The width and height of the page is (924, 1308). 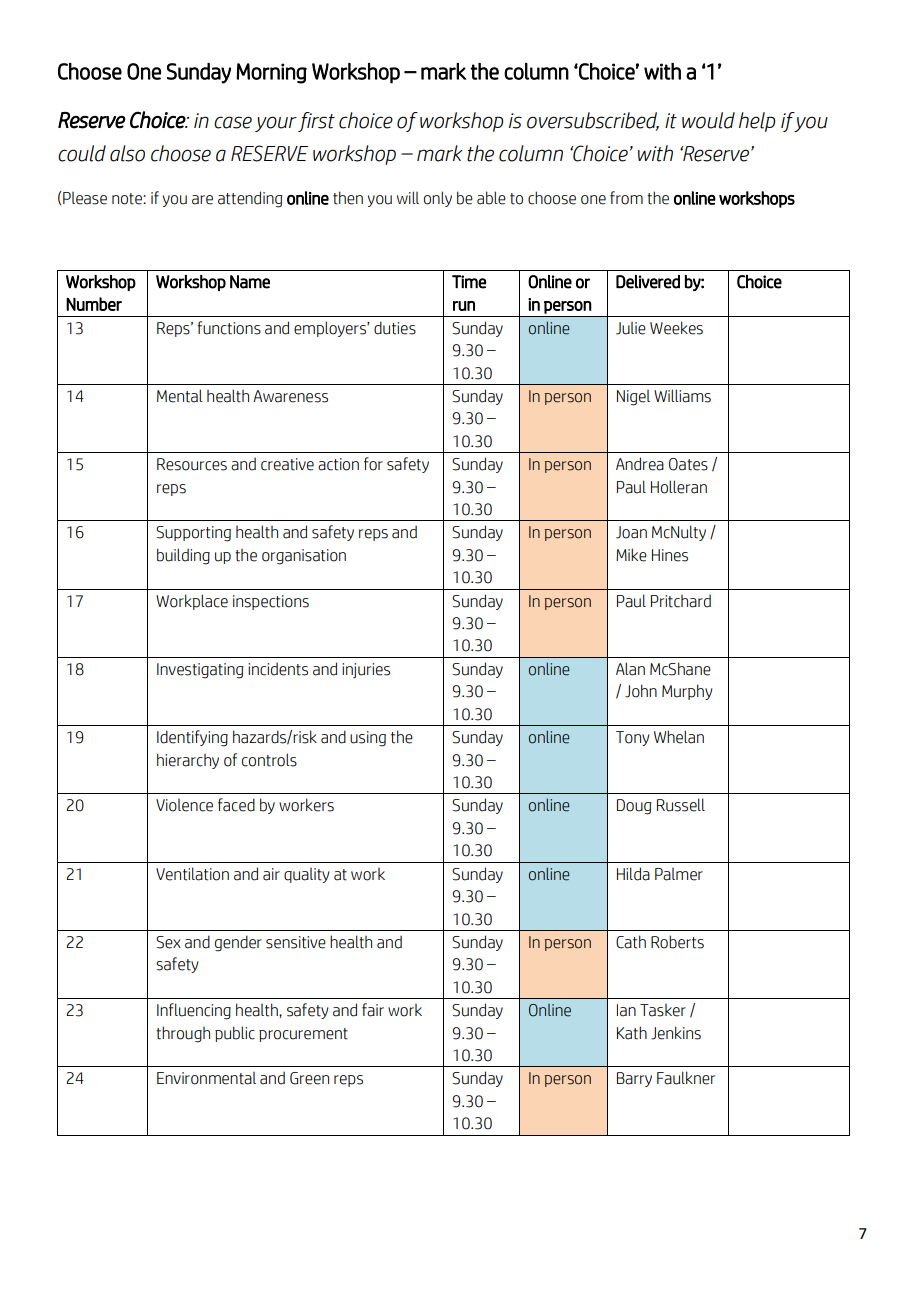 What do you see at coordinates (316, 122) in the page?
I see `first` at bounding box center [316, 122].
